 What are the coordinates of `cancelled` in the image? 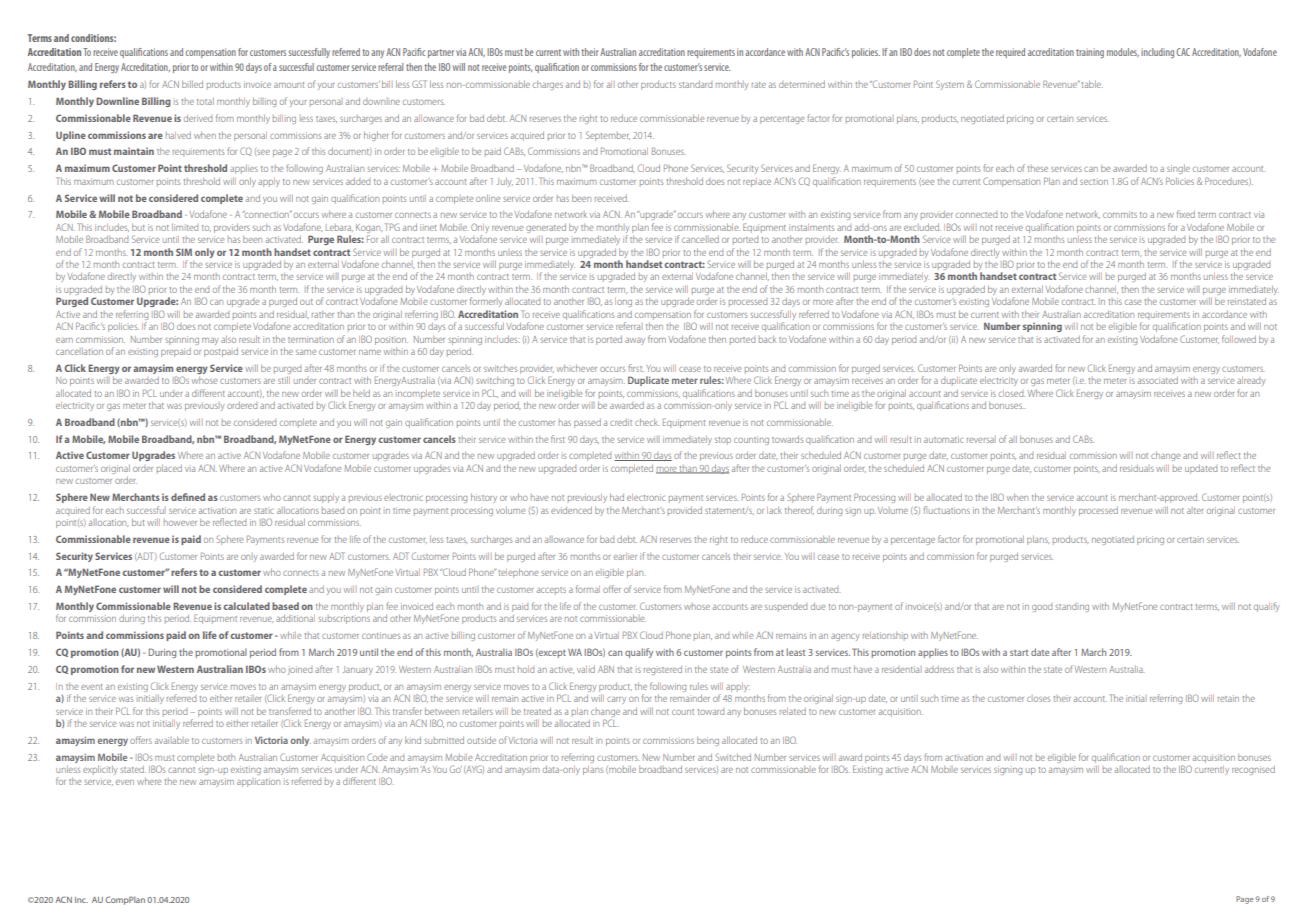 It's located at (700, 239).
